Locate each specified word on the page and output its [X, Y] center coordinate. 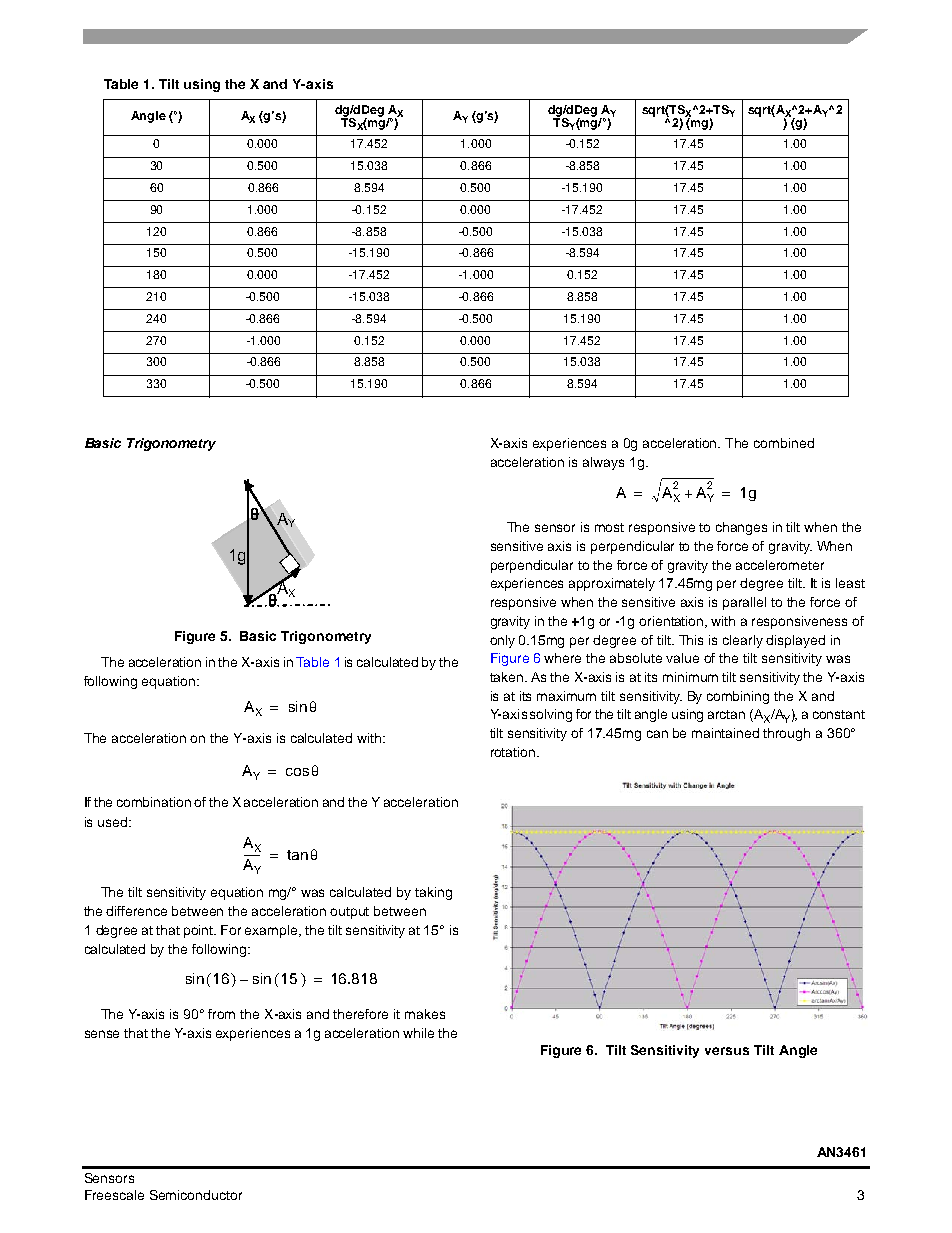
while [418, 1033]
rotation [514, 752]
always [603, 463]
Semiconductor [196, 1195]
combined [784, 443]
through [786, 734]
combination [154, 802]
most [609, 527]
